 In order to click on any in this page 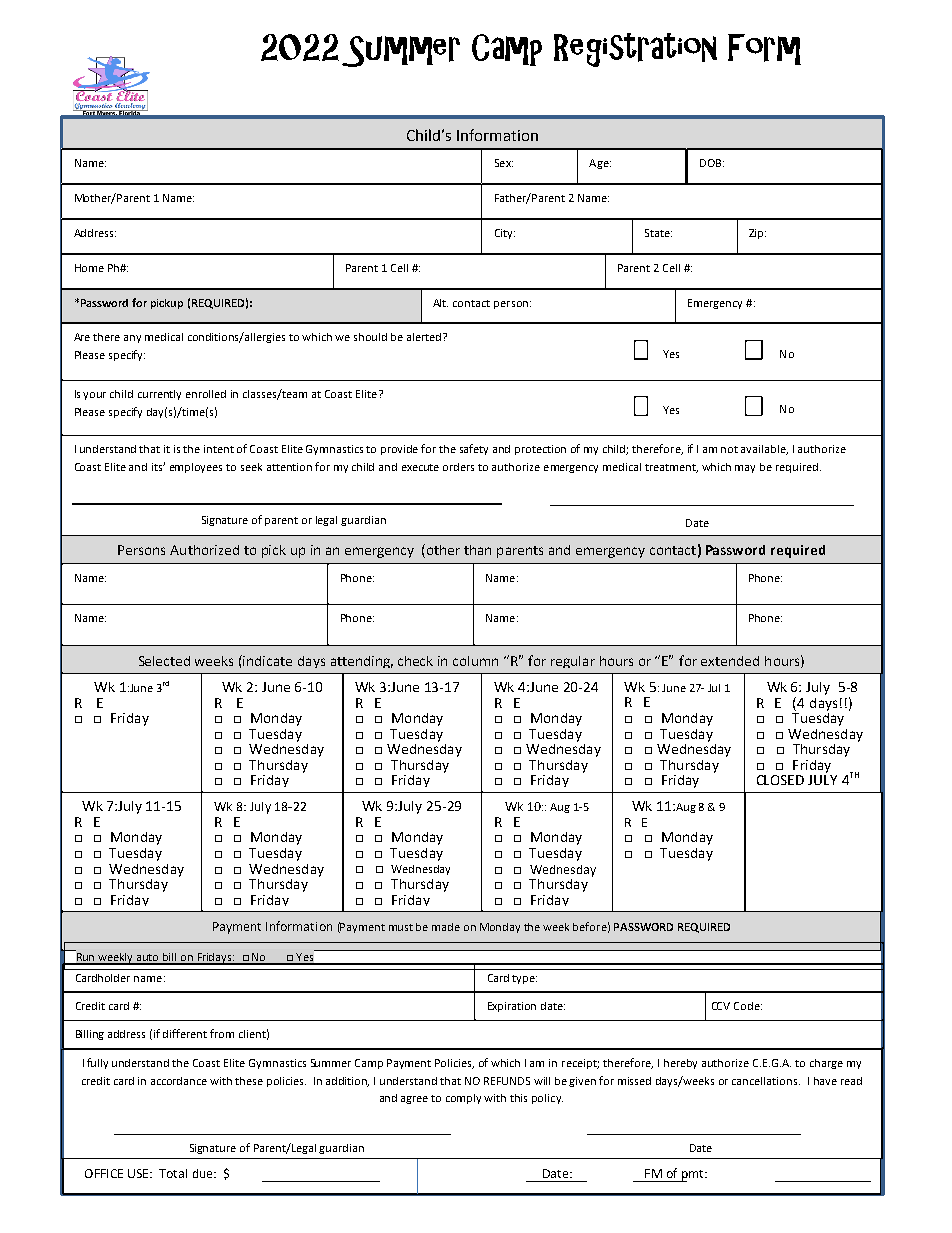, I will do `click(132, 339)`.
